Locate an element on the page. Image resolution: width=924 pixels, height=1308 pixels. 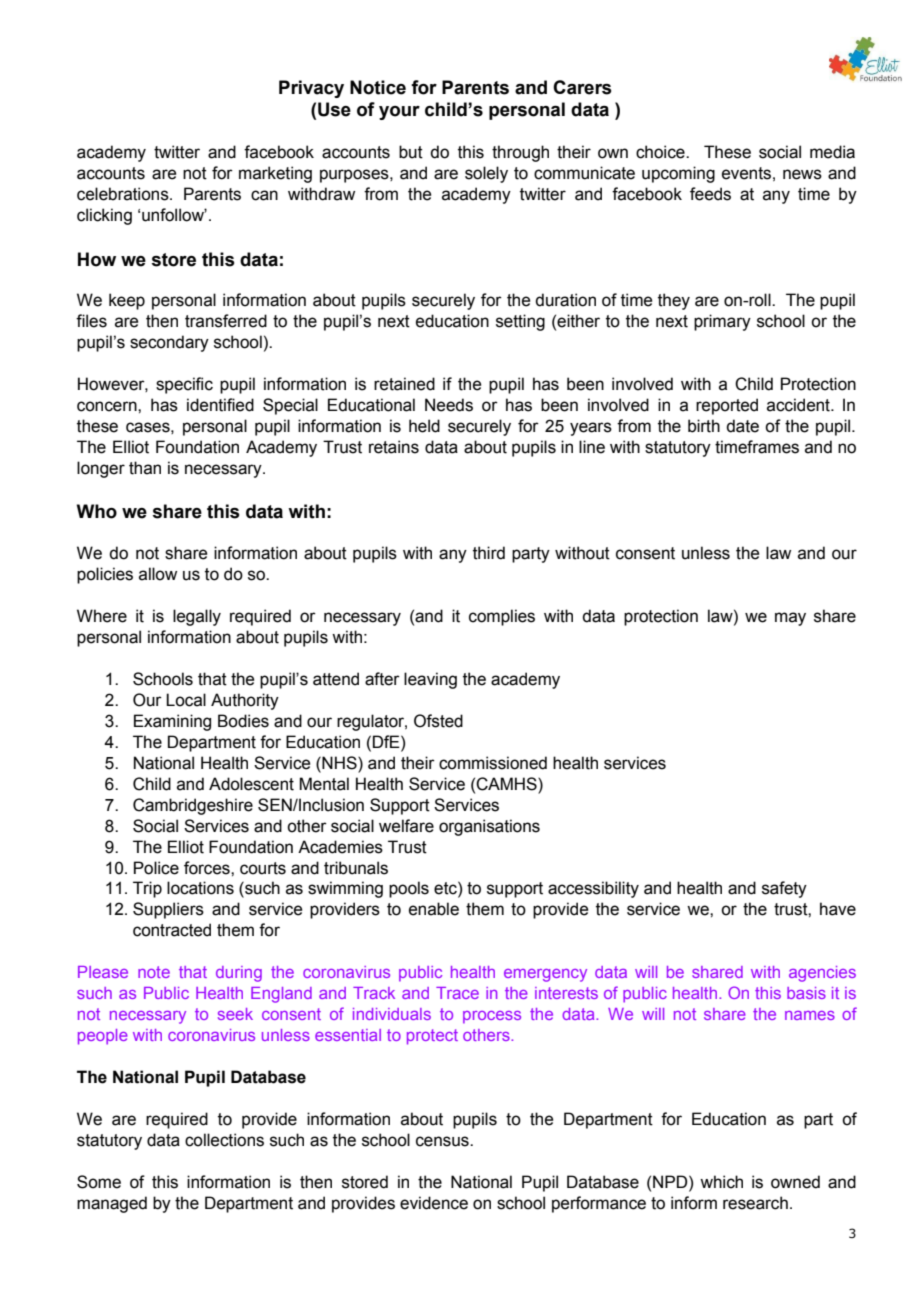
than is located at coordinates (145, 468).
